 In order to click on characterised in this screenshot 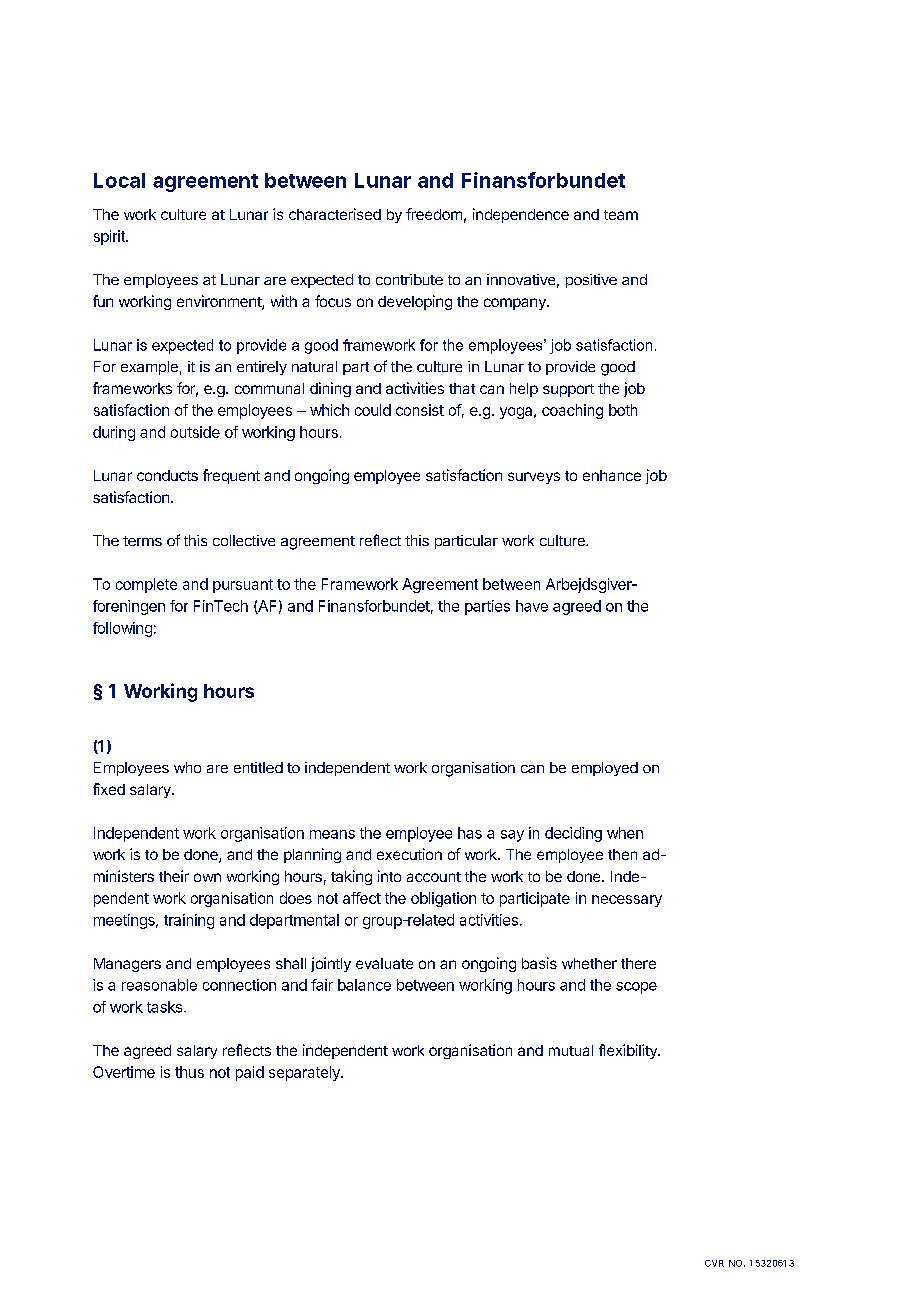, I will do `click(335, 214)`.
